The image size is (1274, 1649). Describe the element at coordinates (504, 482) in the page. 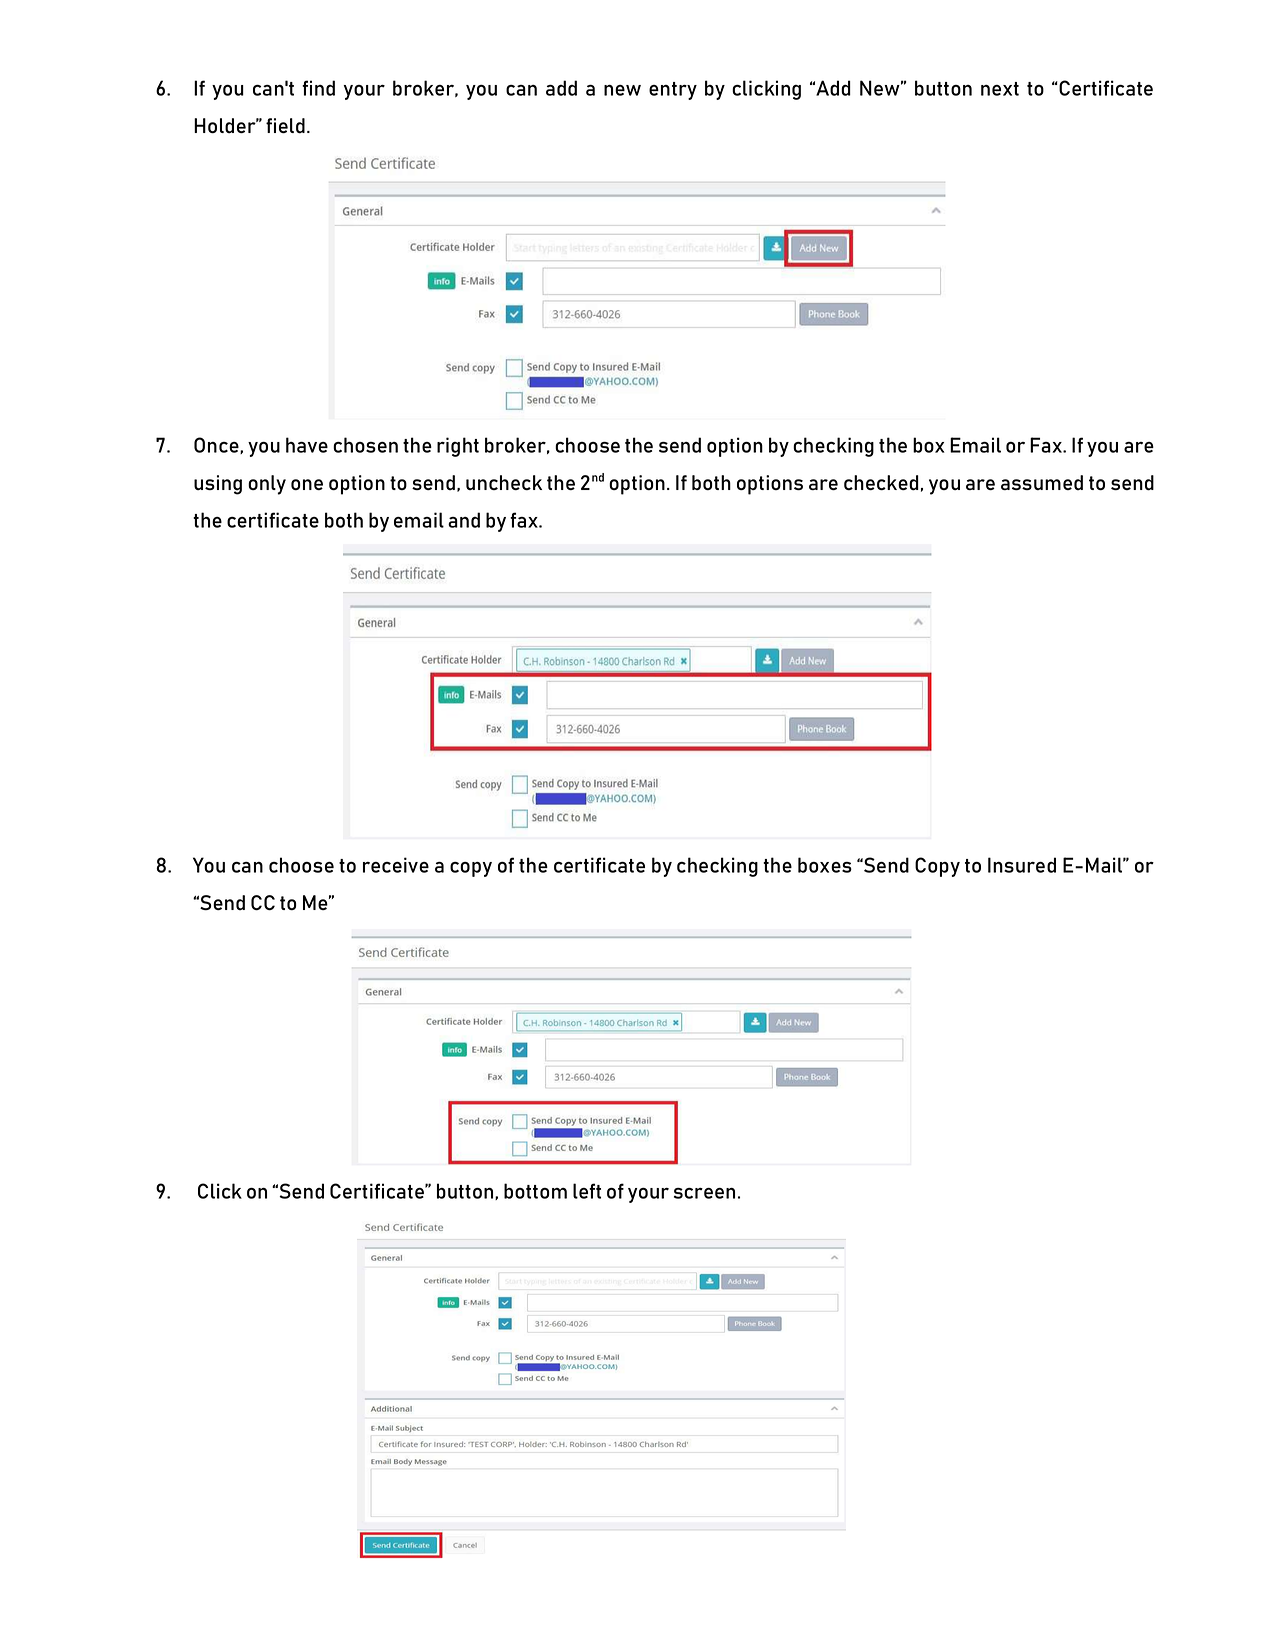

I see `uncheck` at that location.
